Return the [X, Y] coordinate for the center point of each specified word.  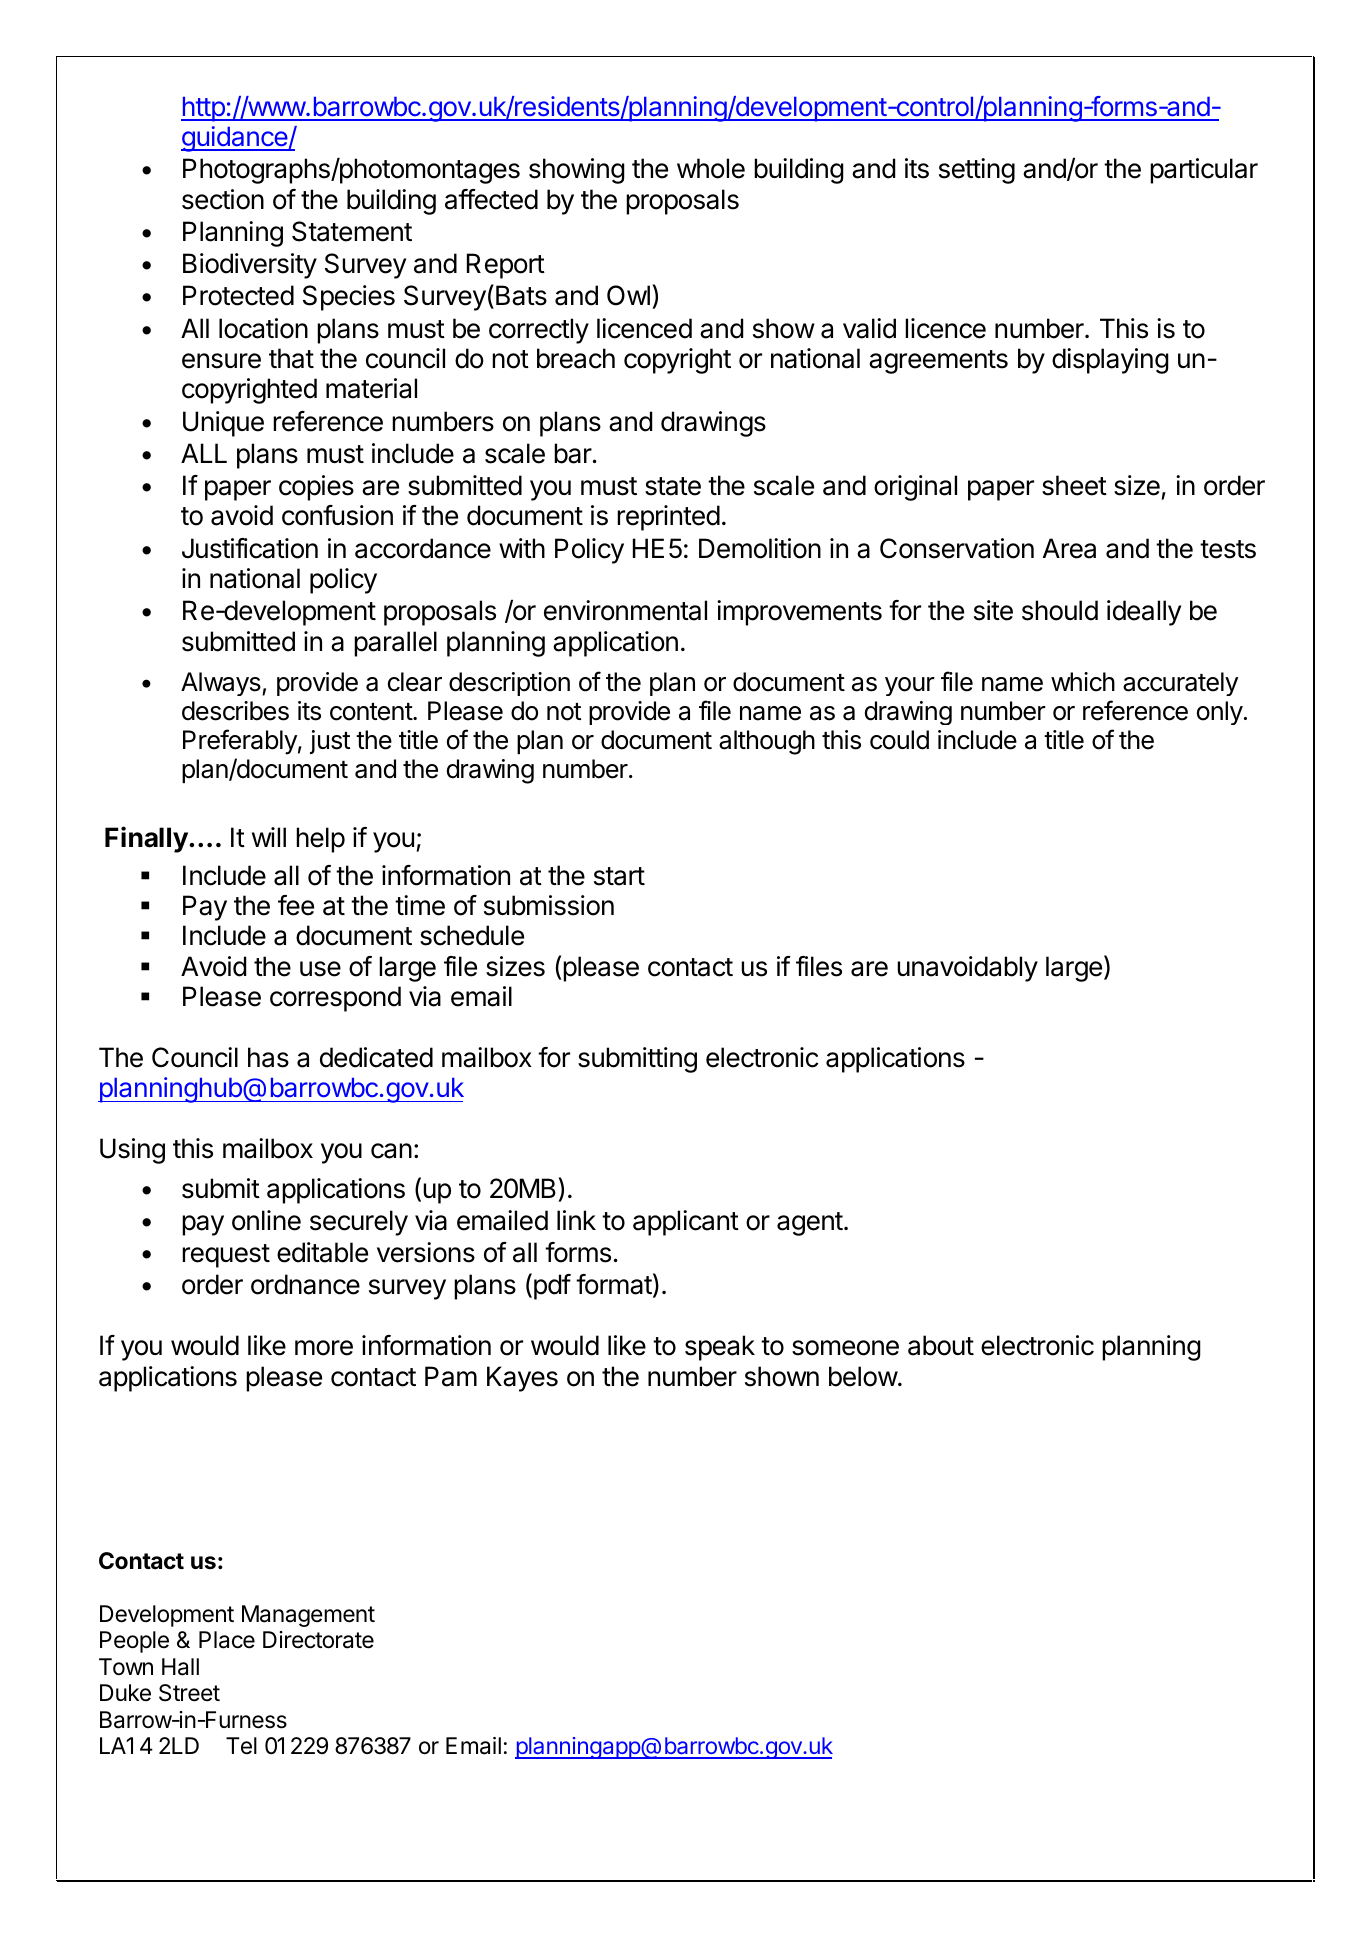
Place [227, 1640]
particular [1204, 171]
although [767, 742]
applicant [686, 1223]
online [266, 1220]
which [1083, 682]
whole [711, 168]
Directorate [318, 1640]
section [223, 199]
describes [235, 711]
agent [810, 1224]
